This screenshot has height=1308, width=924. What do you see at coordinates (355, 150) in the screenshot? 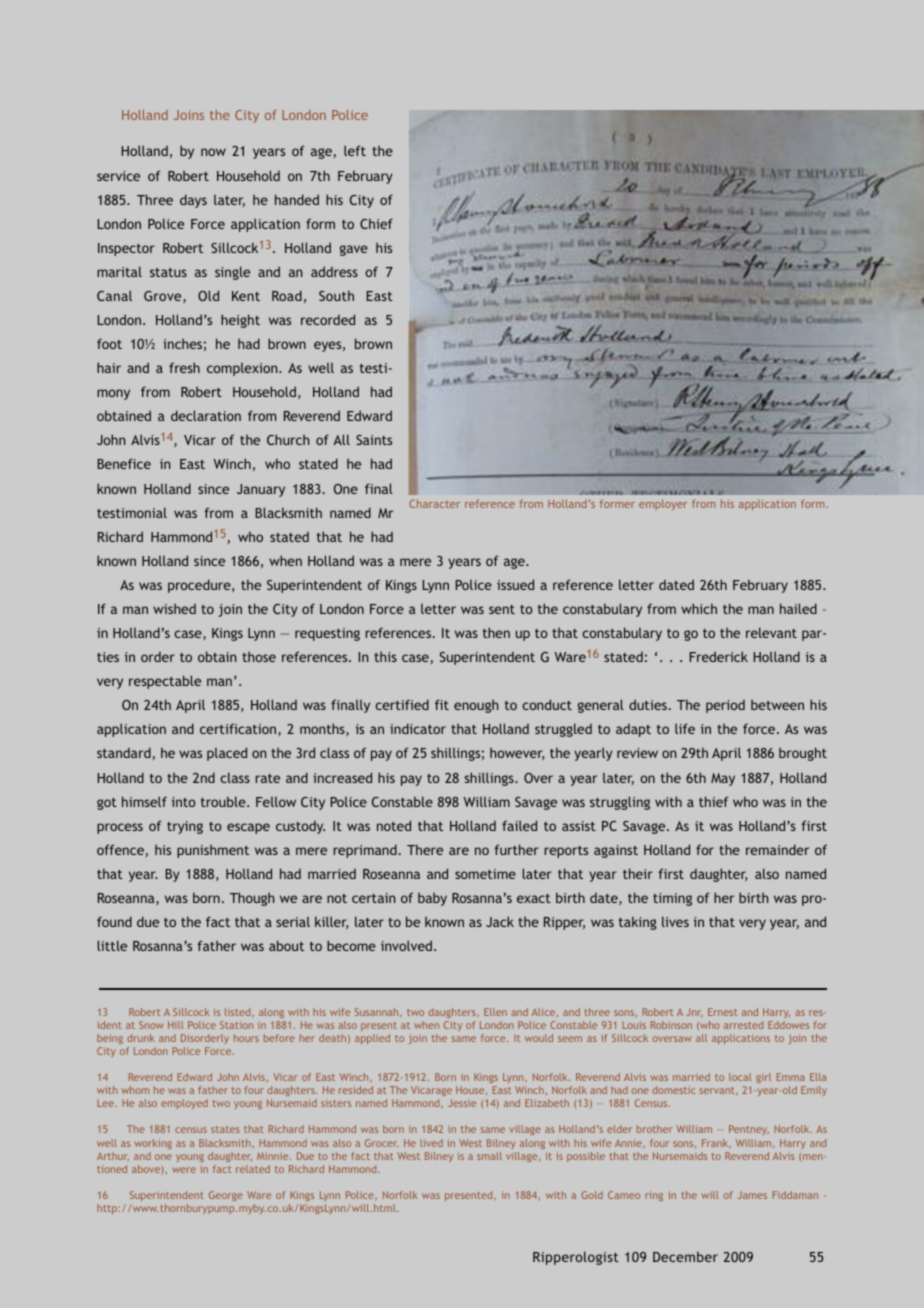
I see `left` at bounding box center [355, 150].
